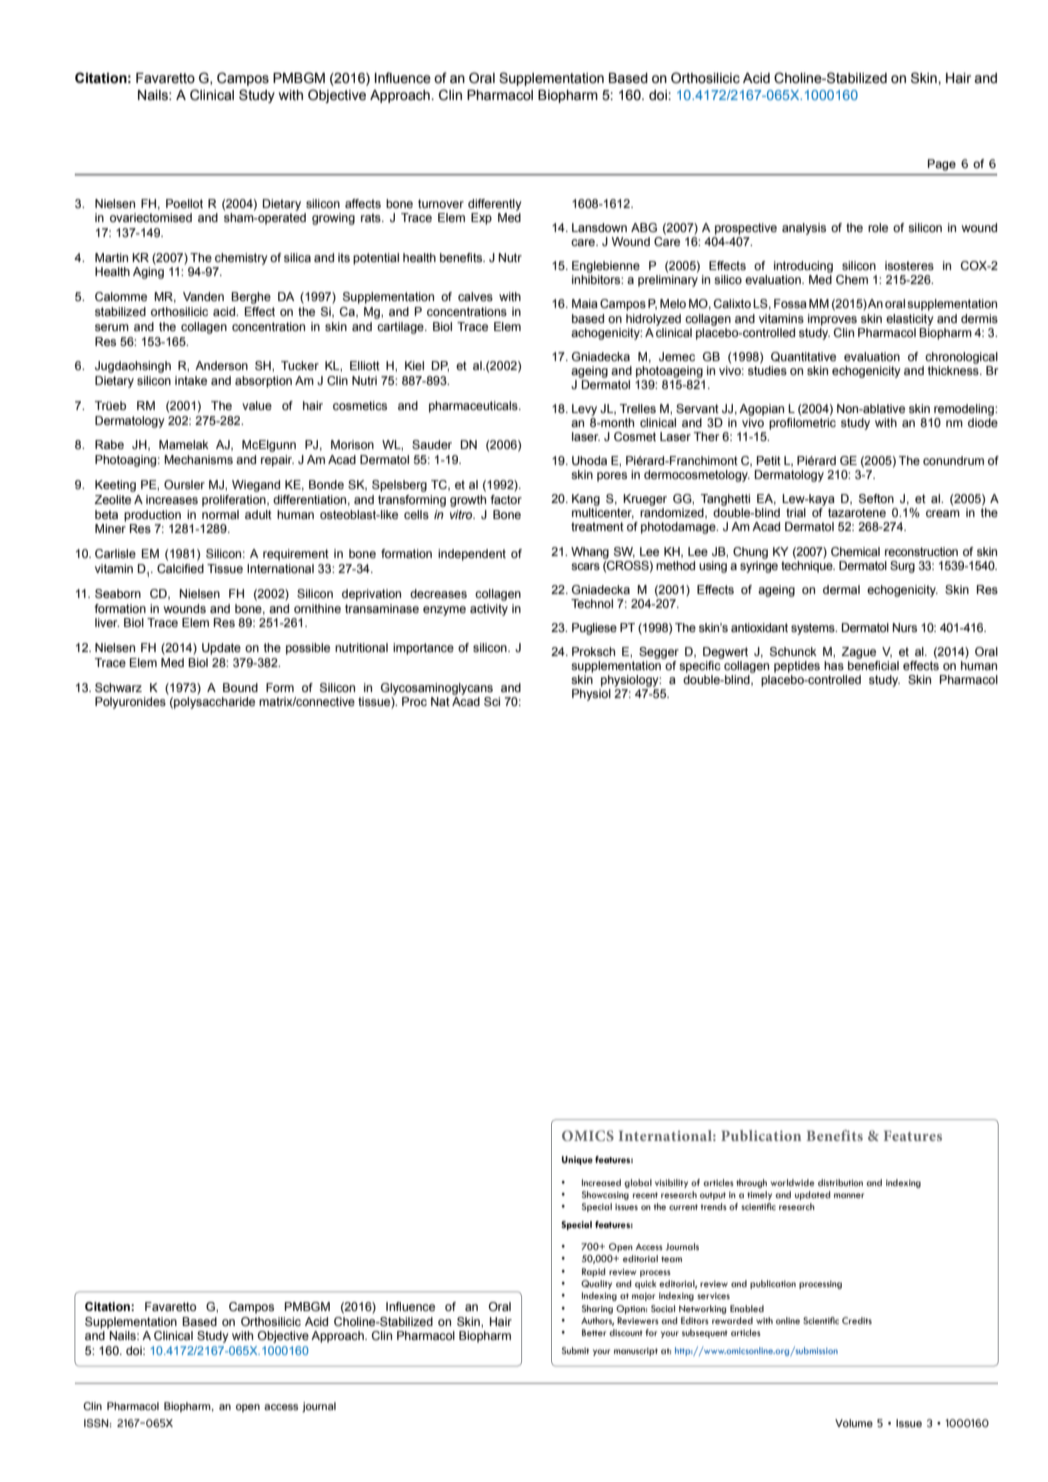  What do you see at coordinates (873, 664) in the screenshot?
I see `beneficial` at bounding box center [873, 664].
